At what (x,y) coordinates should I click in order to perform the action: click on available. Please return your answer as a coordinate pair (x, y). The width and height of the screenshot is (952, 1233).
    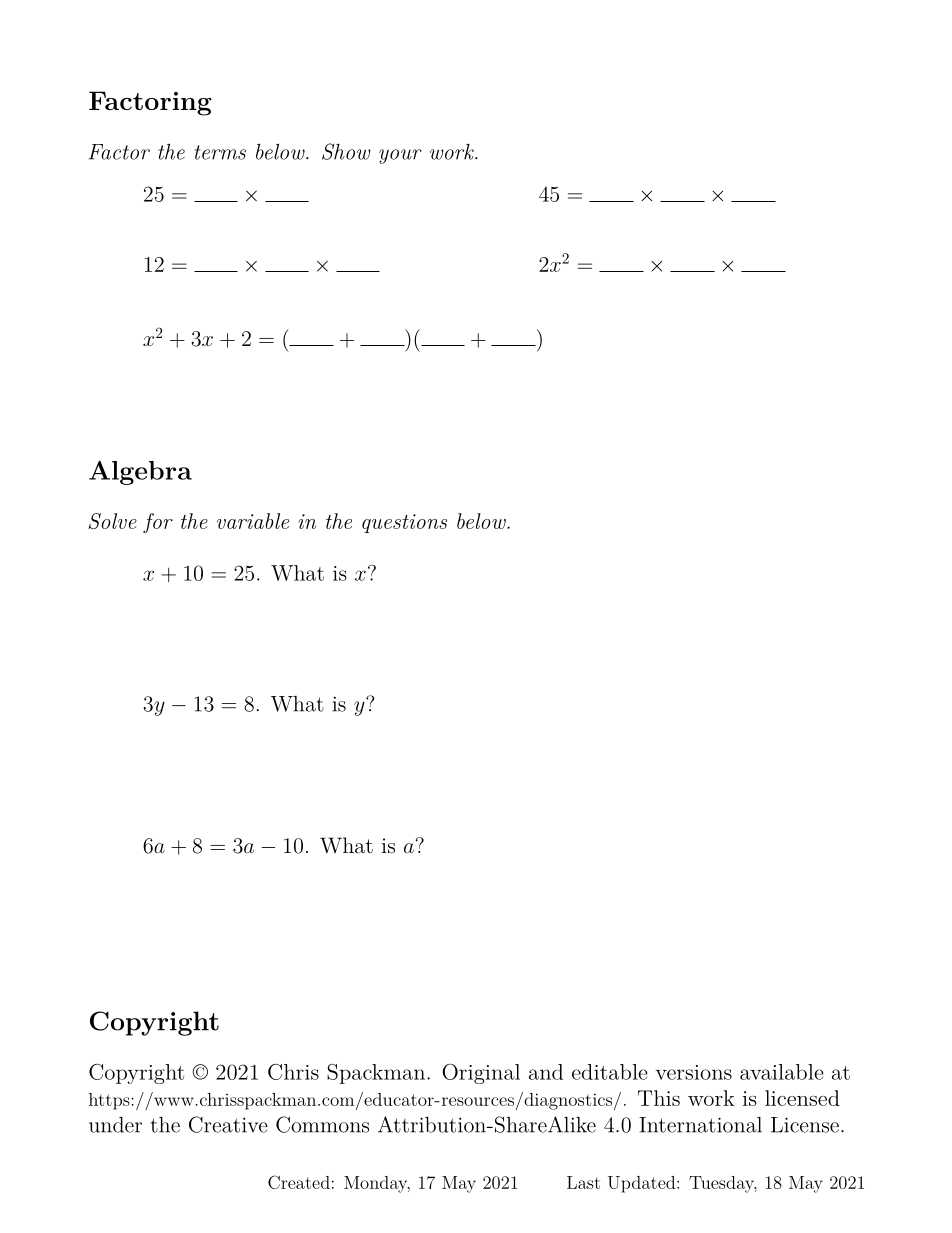
    Looking at the image, I should click on (782, 1072).
